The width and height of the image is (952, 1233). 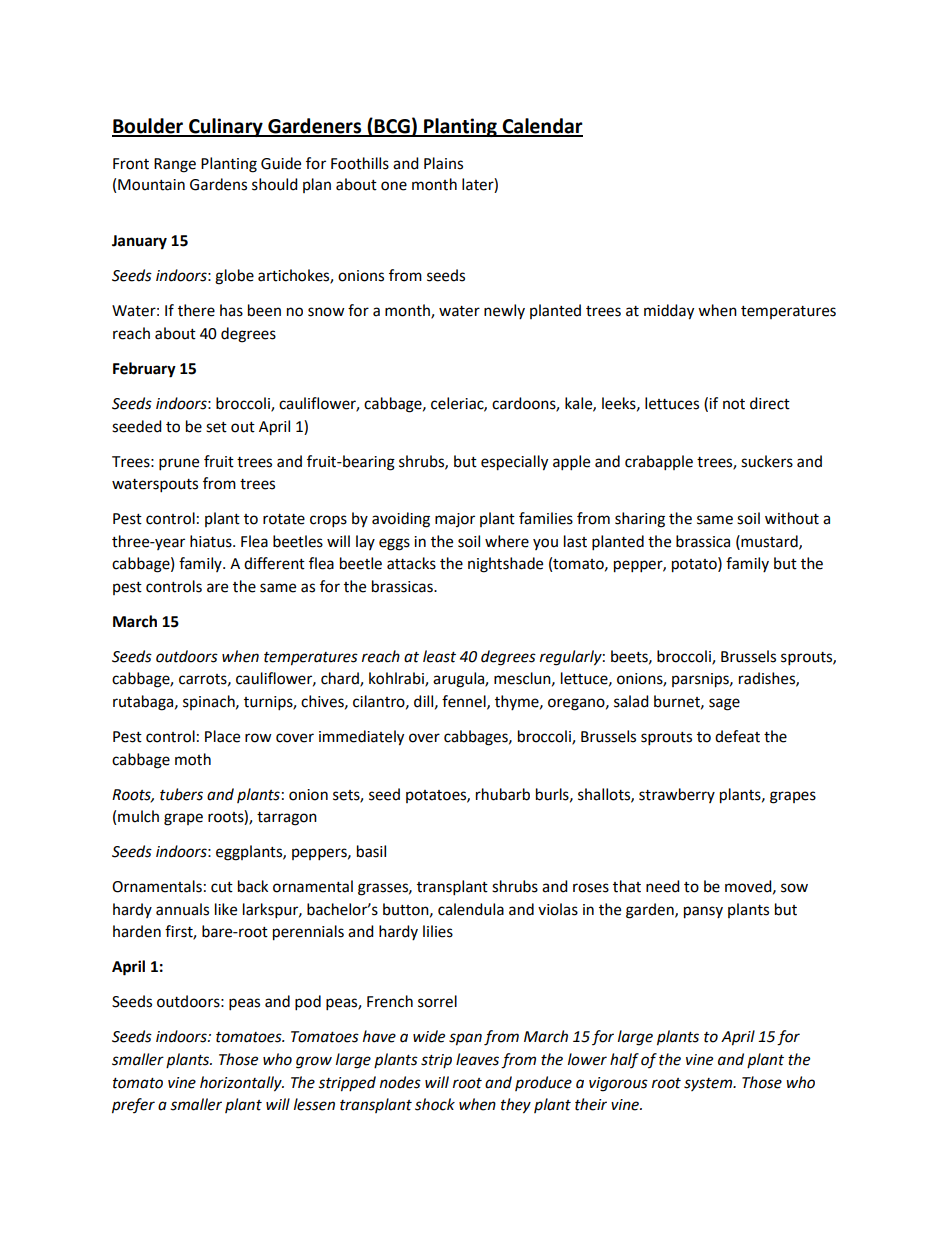 What do you see at coordinates (709, 1084) in the image?
I see `system` at bounding box center [709, 1084].
